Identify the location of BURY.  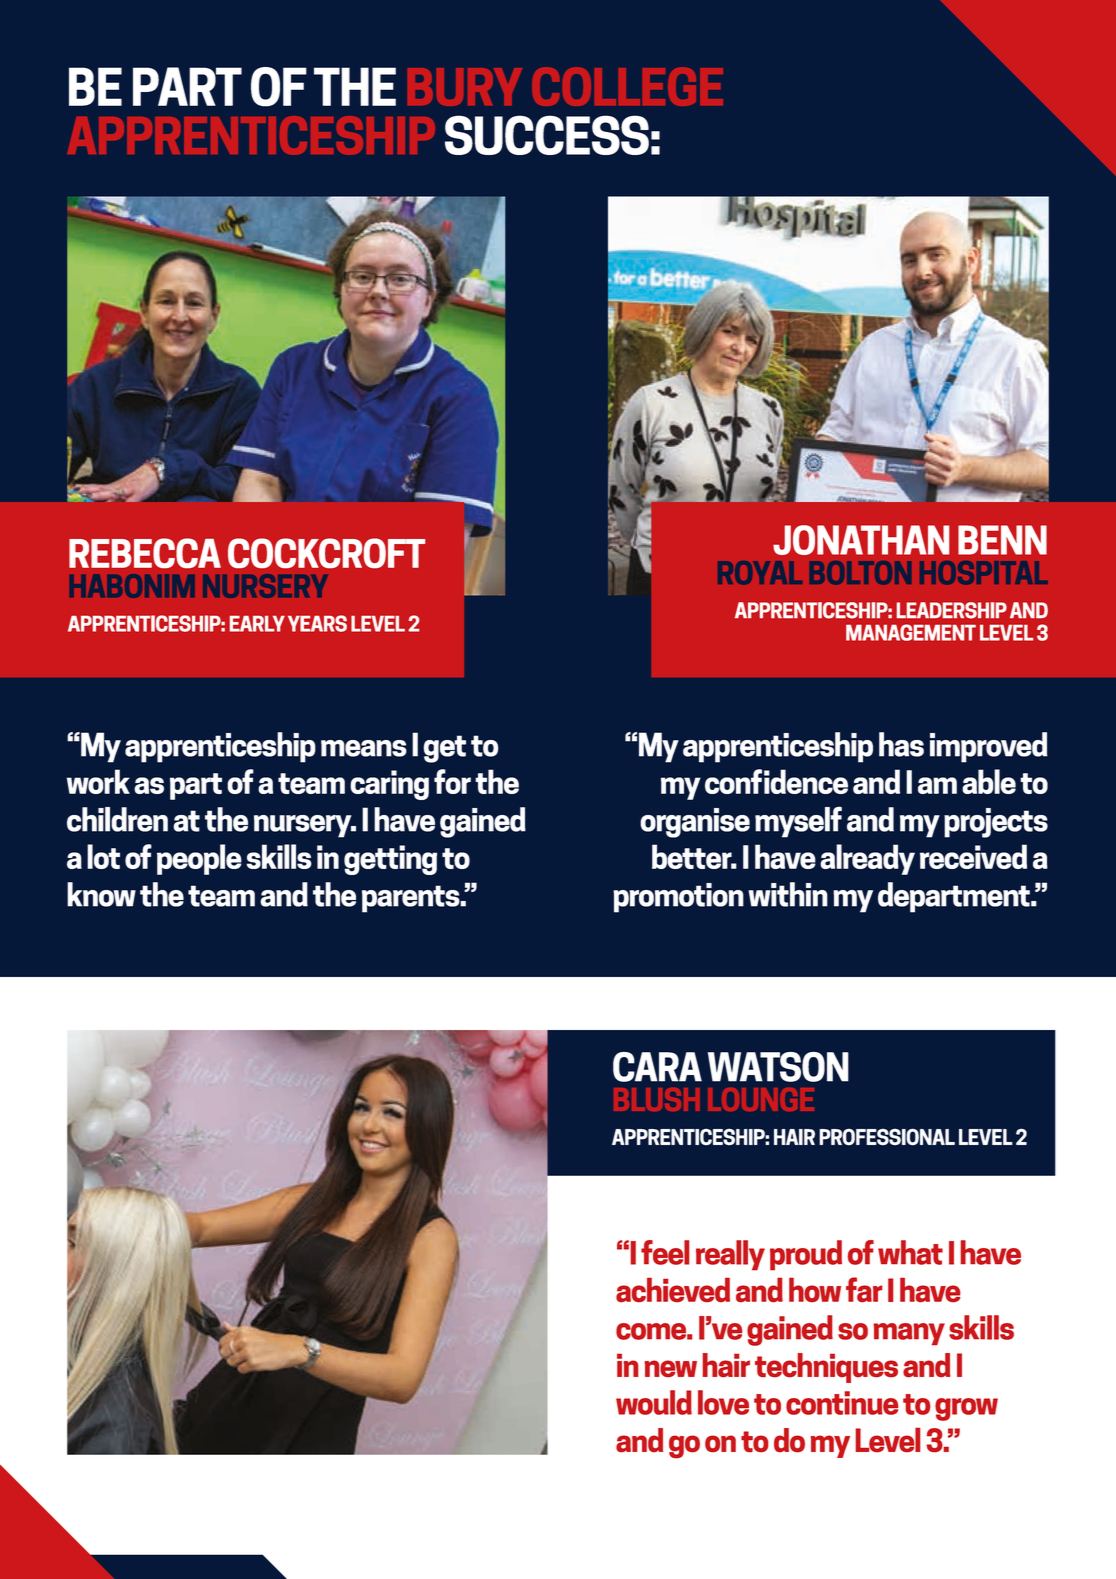
(465, 87).
